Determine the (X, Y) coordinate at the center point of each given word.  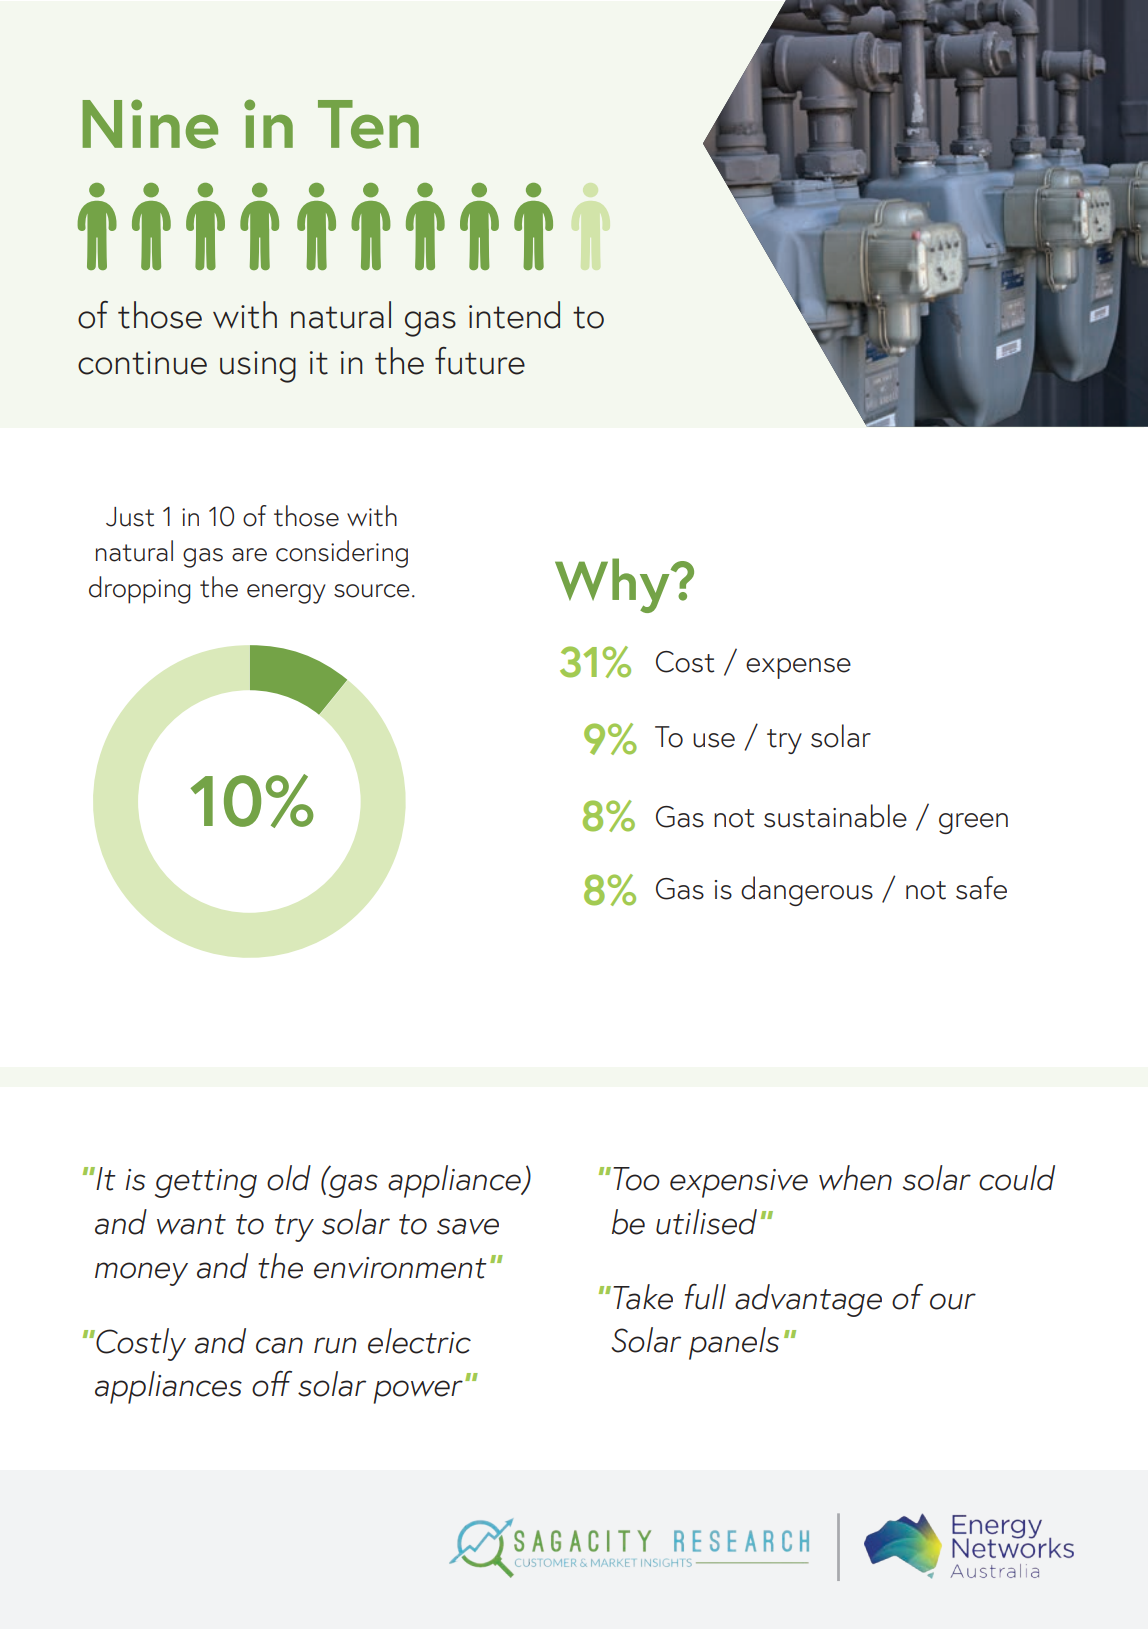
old (289, 1178)
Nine (150, 124)
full (705, 1297)
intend (514, 315)
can (279, 1345)
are (249, 555)
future (480, 361)
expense (798, 668)
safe (981, 888)
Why (613, 585)
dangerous (807, 891)
